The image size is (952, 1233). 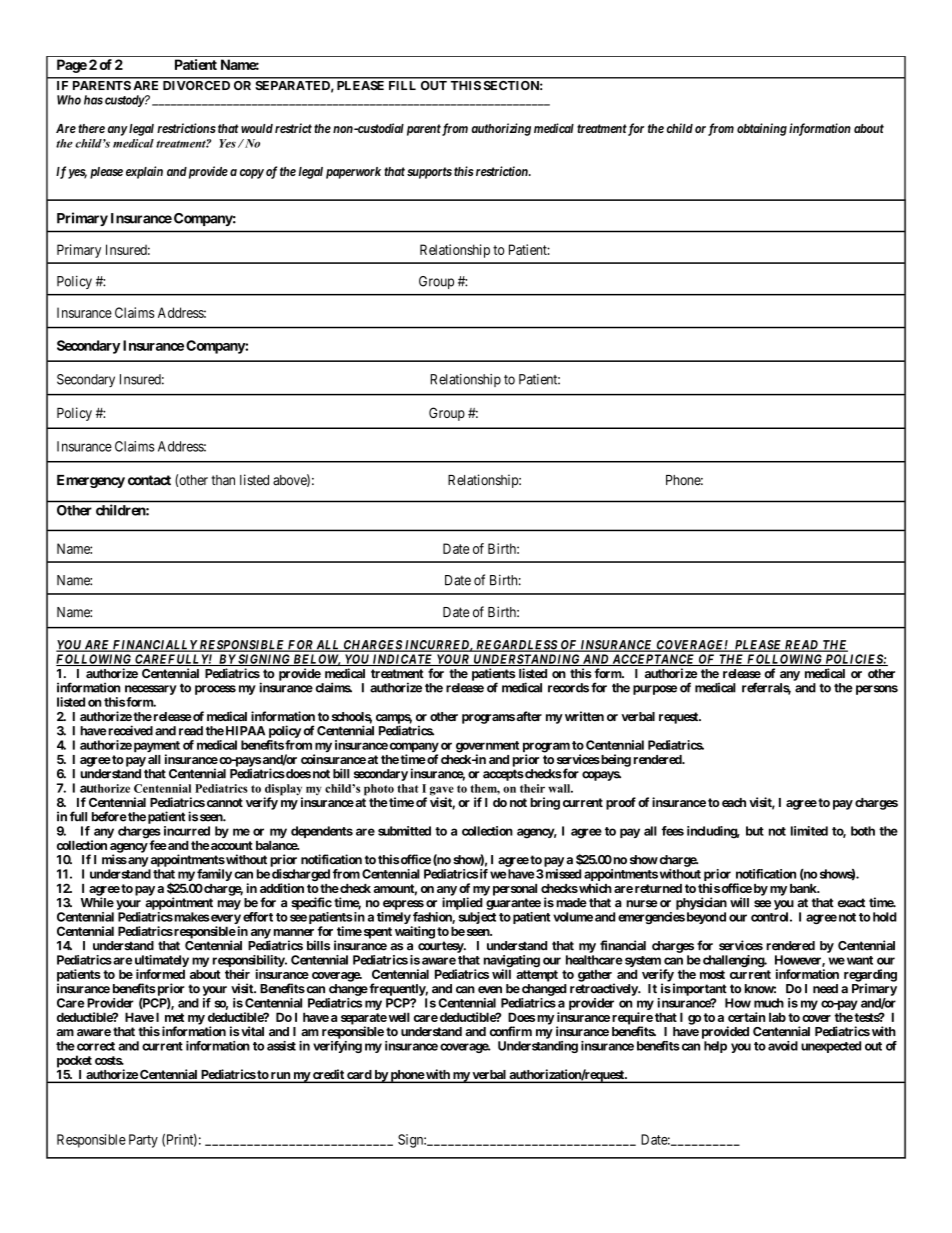 I want to click on authorizing, so click(x=501, y=129).
